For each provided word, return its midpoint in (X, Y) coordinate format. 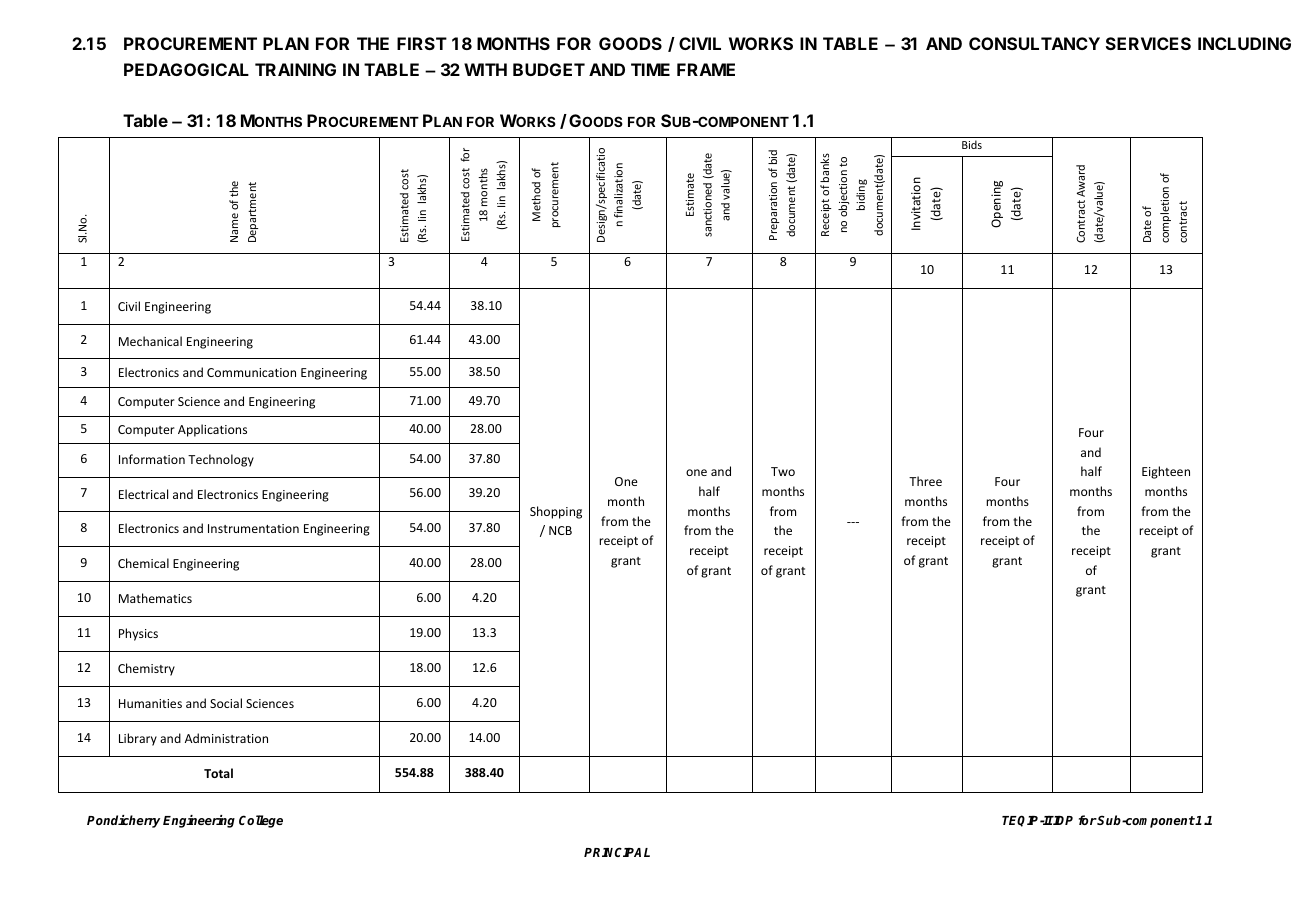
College (261, 821)
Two (783, 471)
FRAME (706, 69)
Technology (221, 460)
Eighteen (1166, 472)
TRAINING (295, 69)
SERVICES (1148, 43)
